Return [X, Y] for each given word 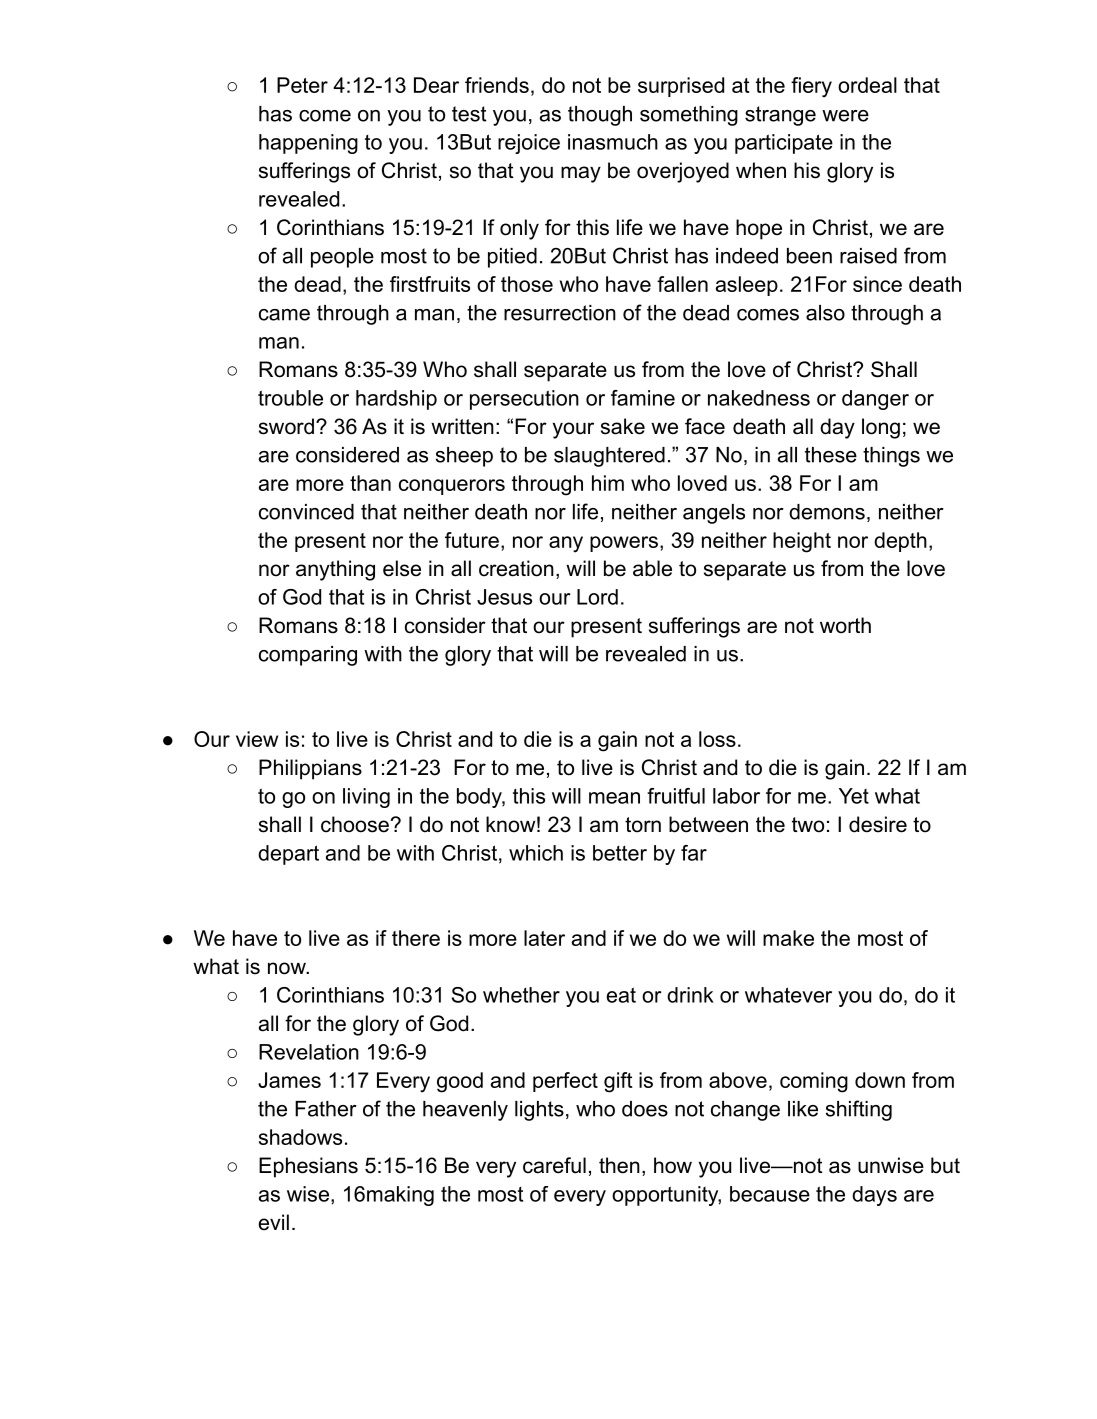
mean [614, 798]
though [600, 116]
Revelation [309, 1052]
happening [308, 144]
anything [335, 570]
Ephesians [308, 1167]
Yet [854, 796]
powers [624, 544]
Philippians [310, 769]
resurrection [560, 313]
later [544, 938]
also [825, 313]
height [802, 542]
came [284, 315]
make [788, 938]
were [845, 116]
